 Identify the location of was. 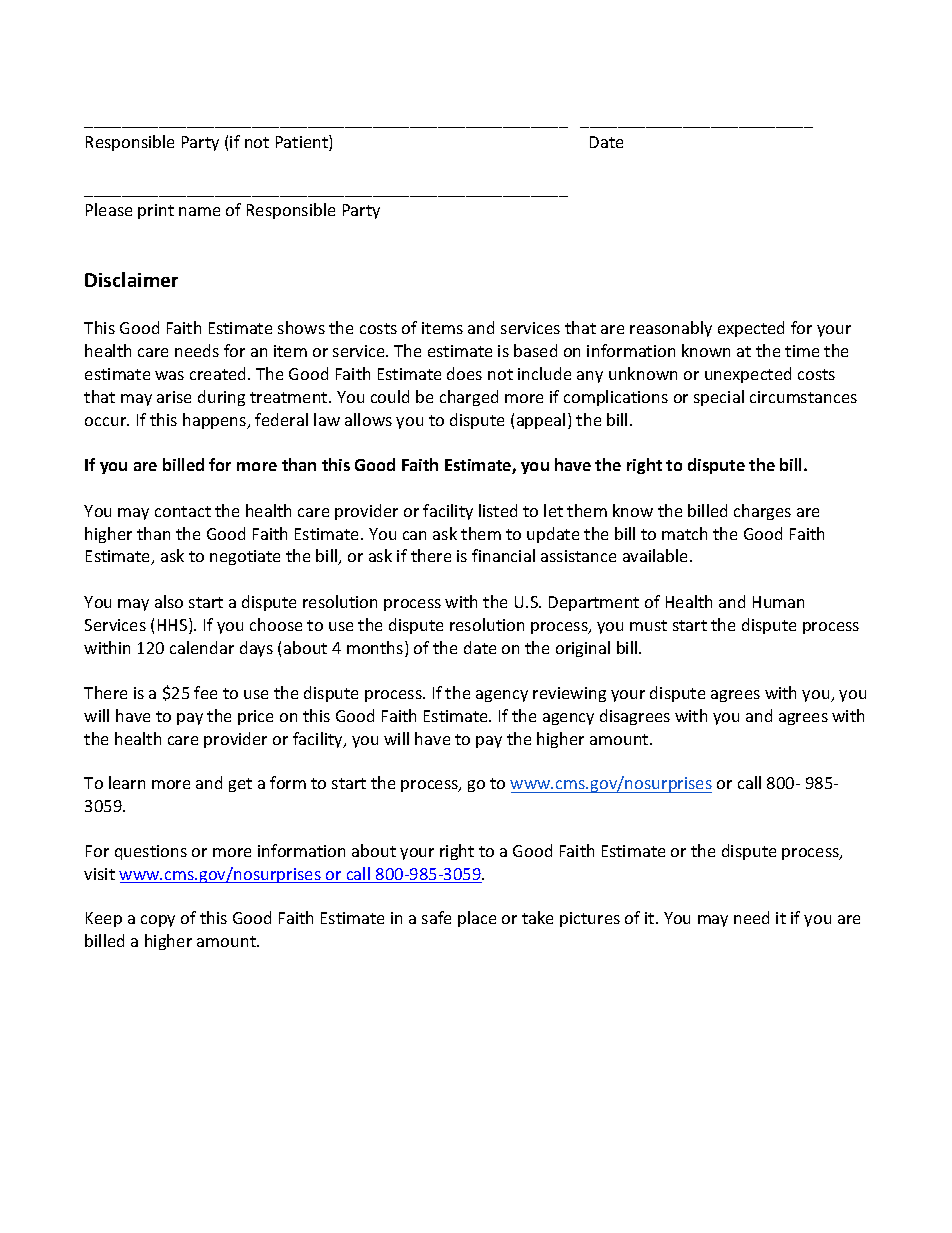
(169, 375).
